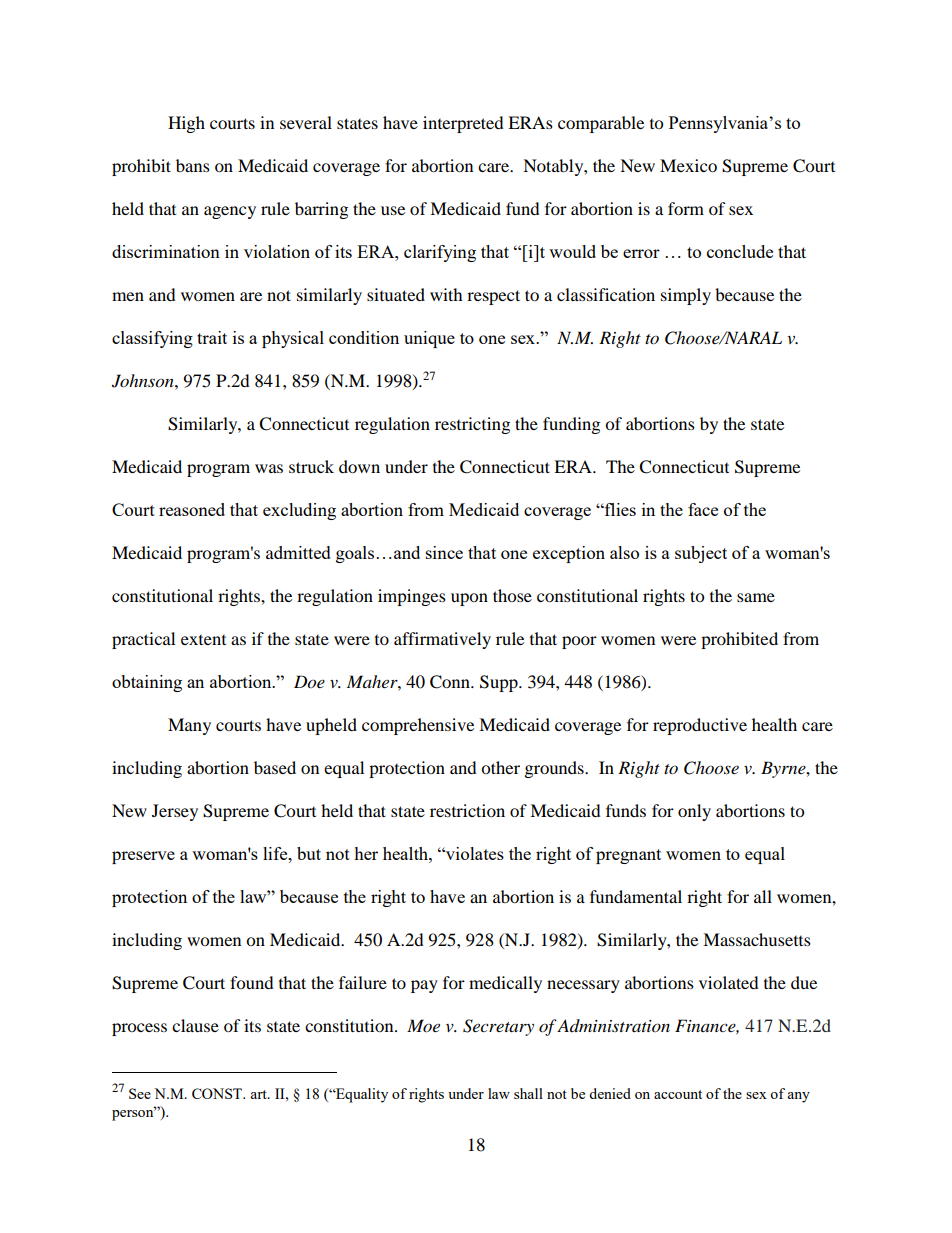 This screenshot has height=1233, width=952. I want to click on Mexico, so click(688, 165).
